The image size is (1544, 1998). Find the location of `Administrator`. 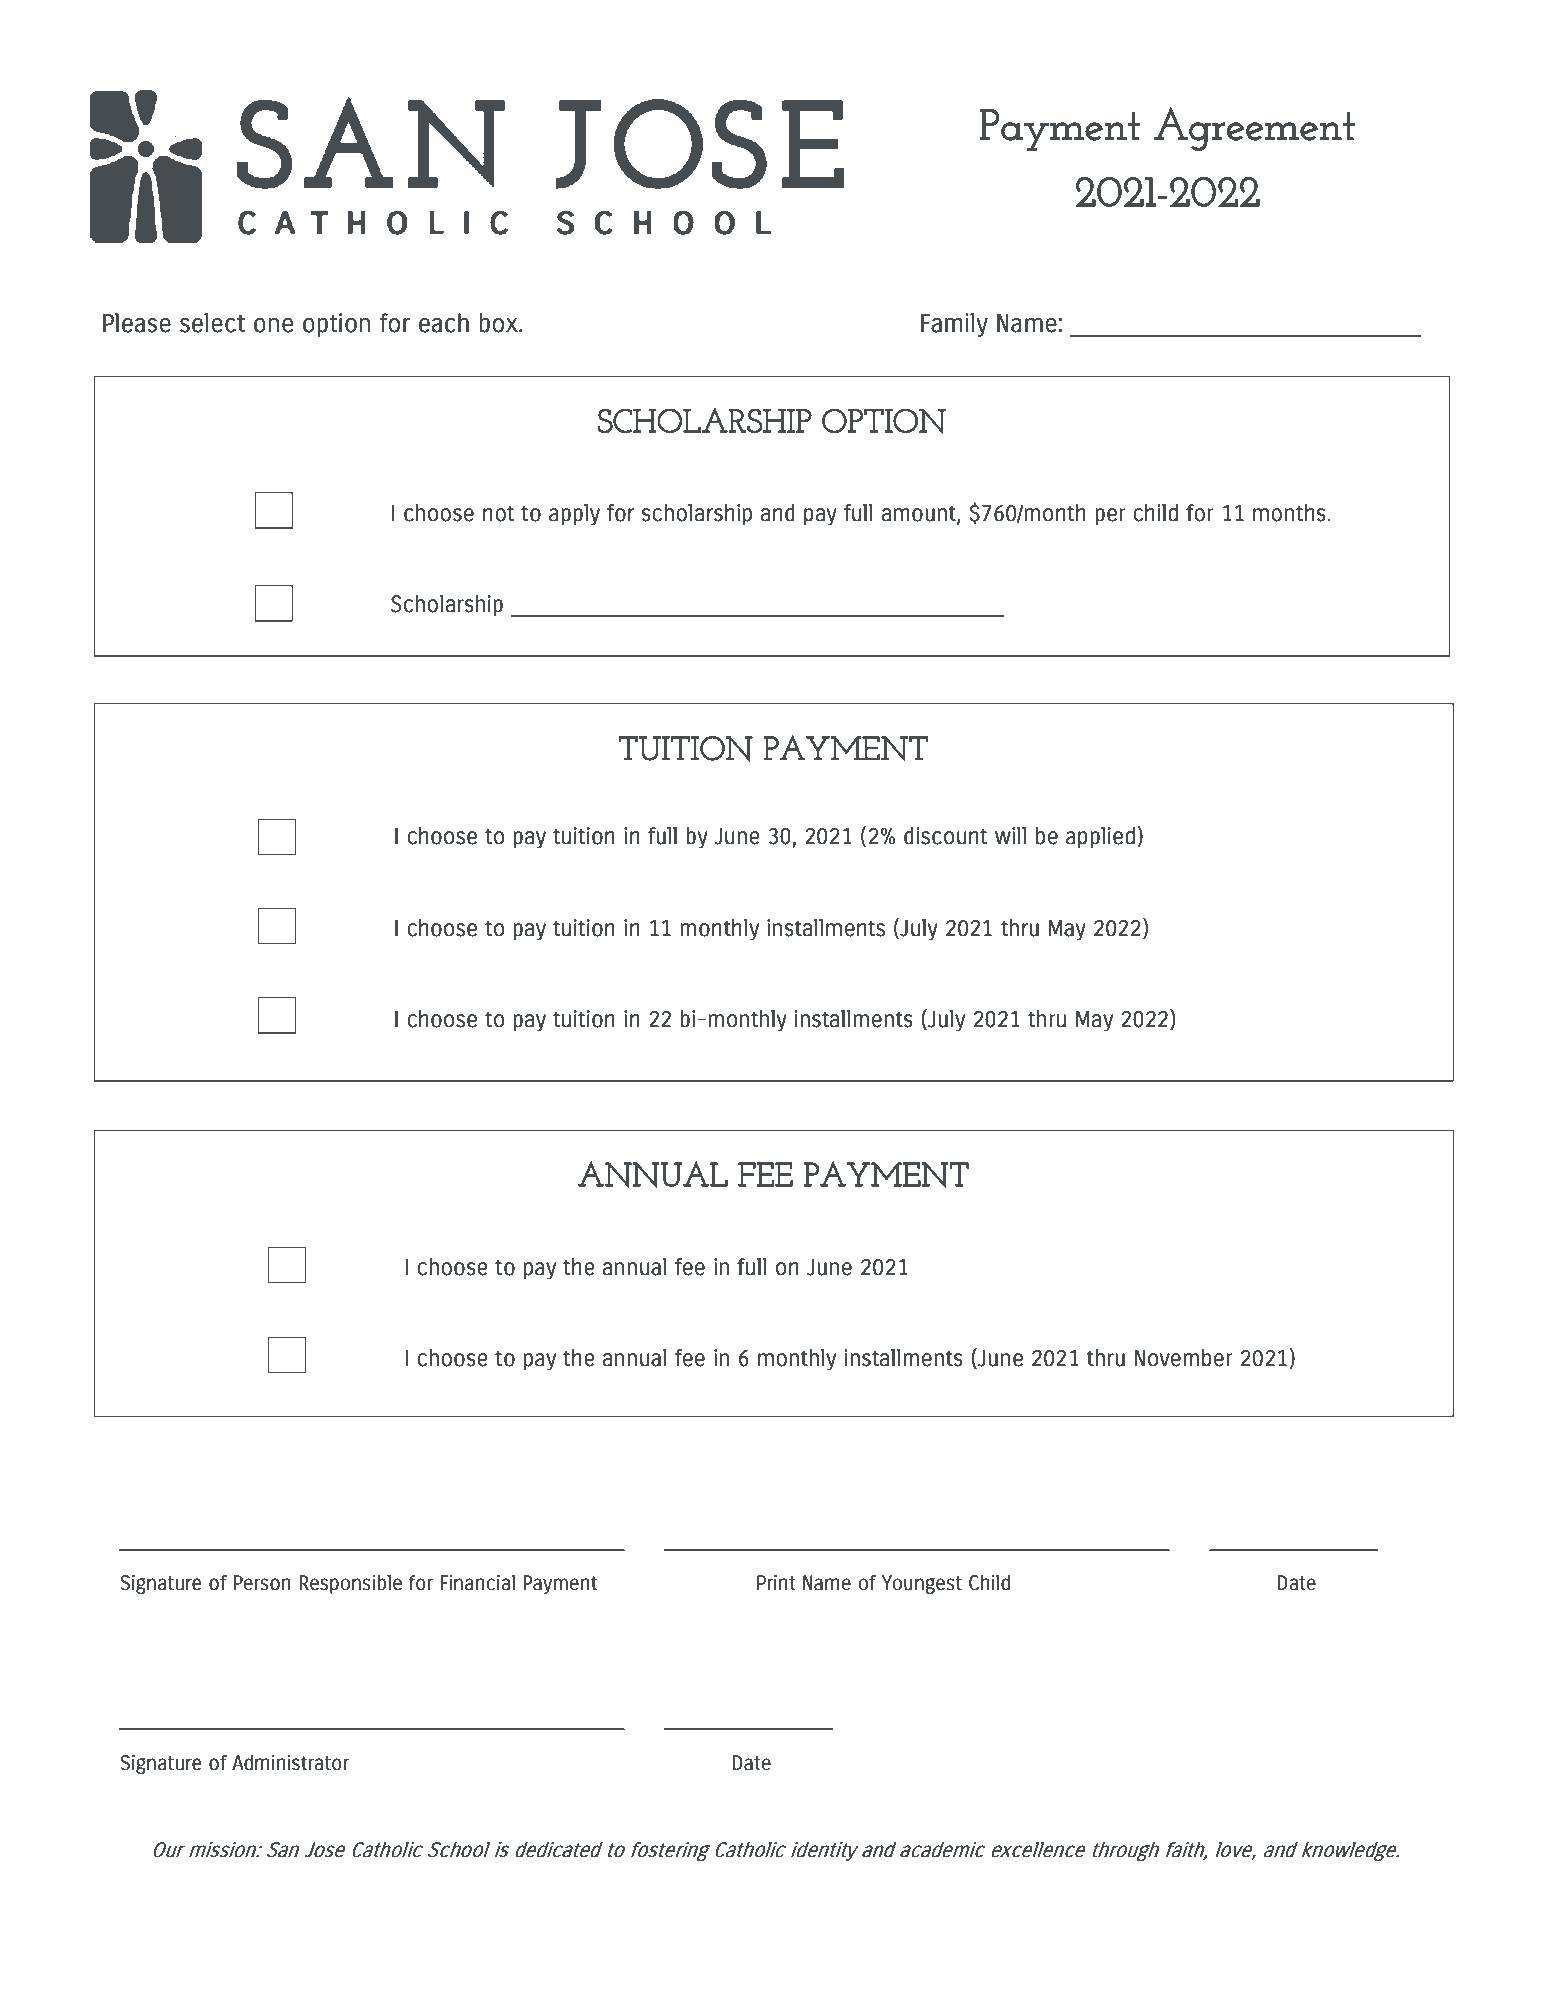

Administrator is located at coordinates (290, 1763).
